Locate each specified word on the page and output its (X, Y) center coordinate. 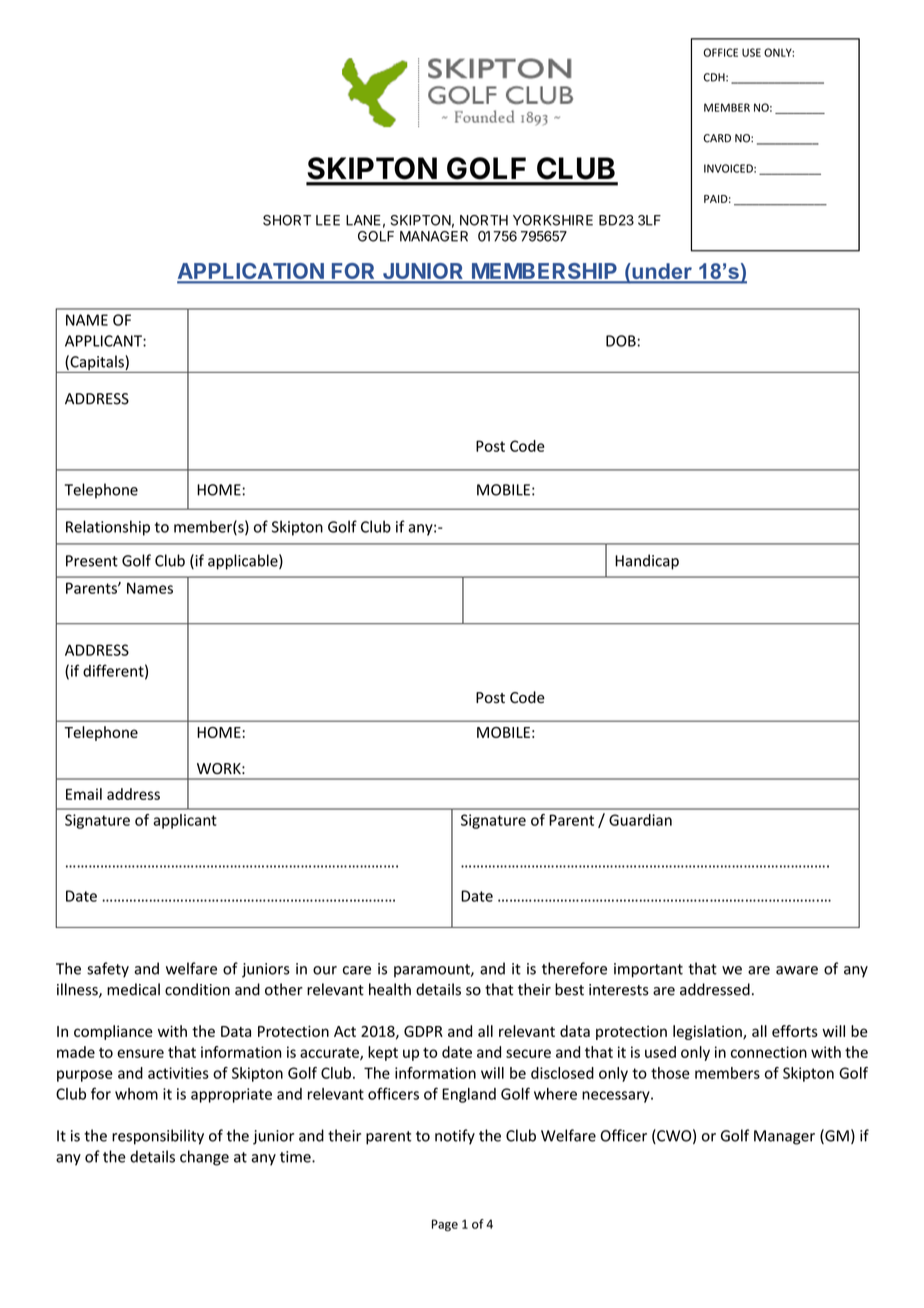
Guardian (640, 820)
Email (84, 794)
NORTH (484, 220)
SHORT (287, 220)
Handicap (647, 562)
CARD (717, 138)
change (204, 1158)
